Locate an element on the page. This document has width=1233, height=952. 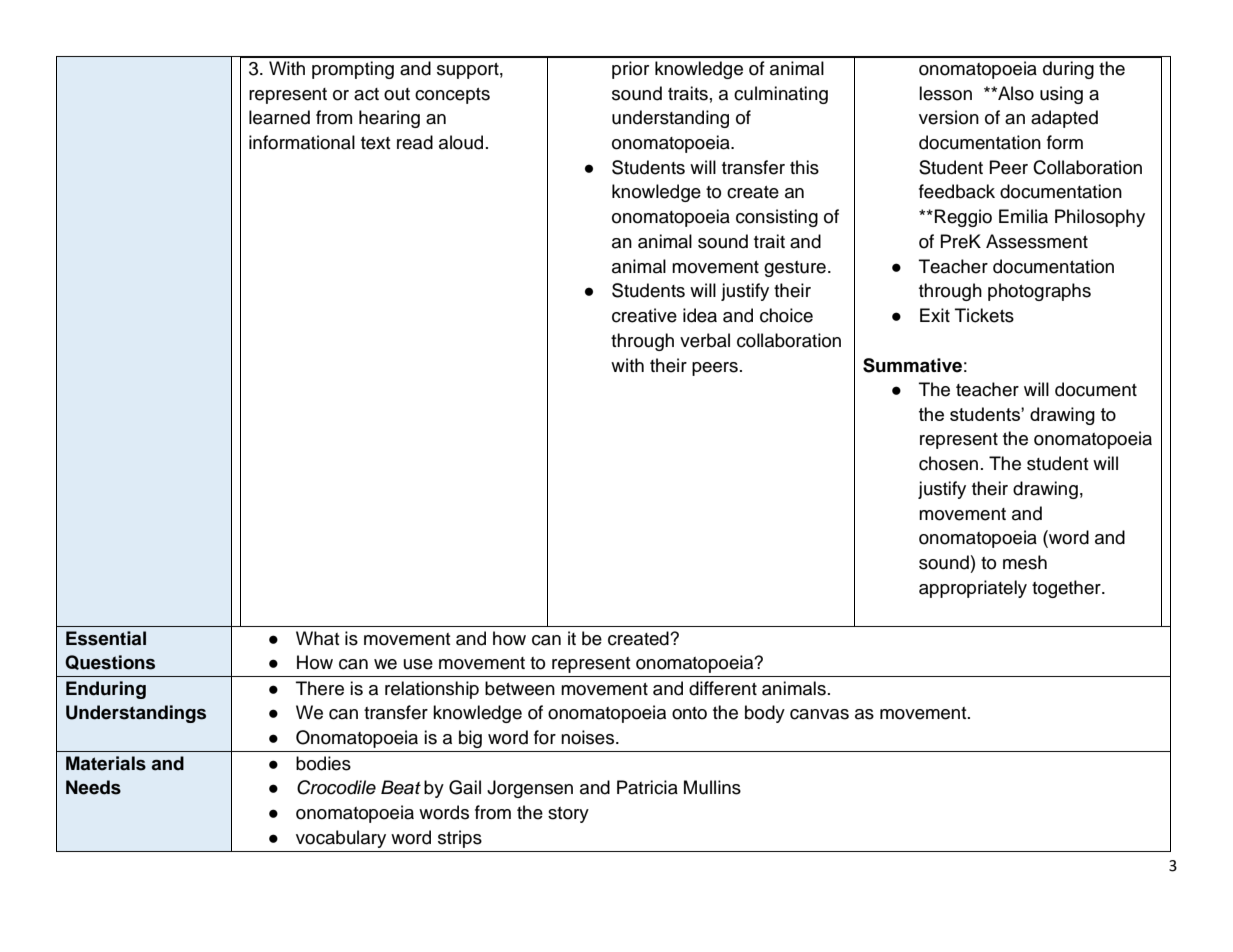
What is located at coordinates (318, 638).
